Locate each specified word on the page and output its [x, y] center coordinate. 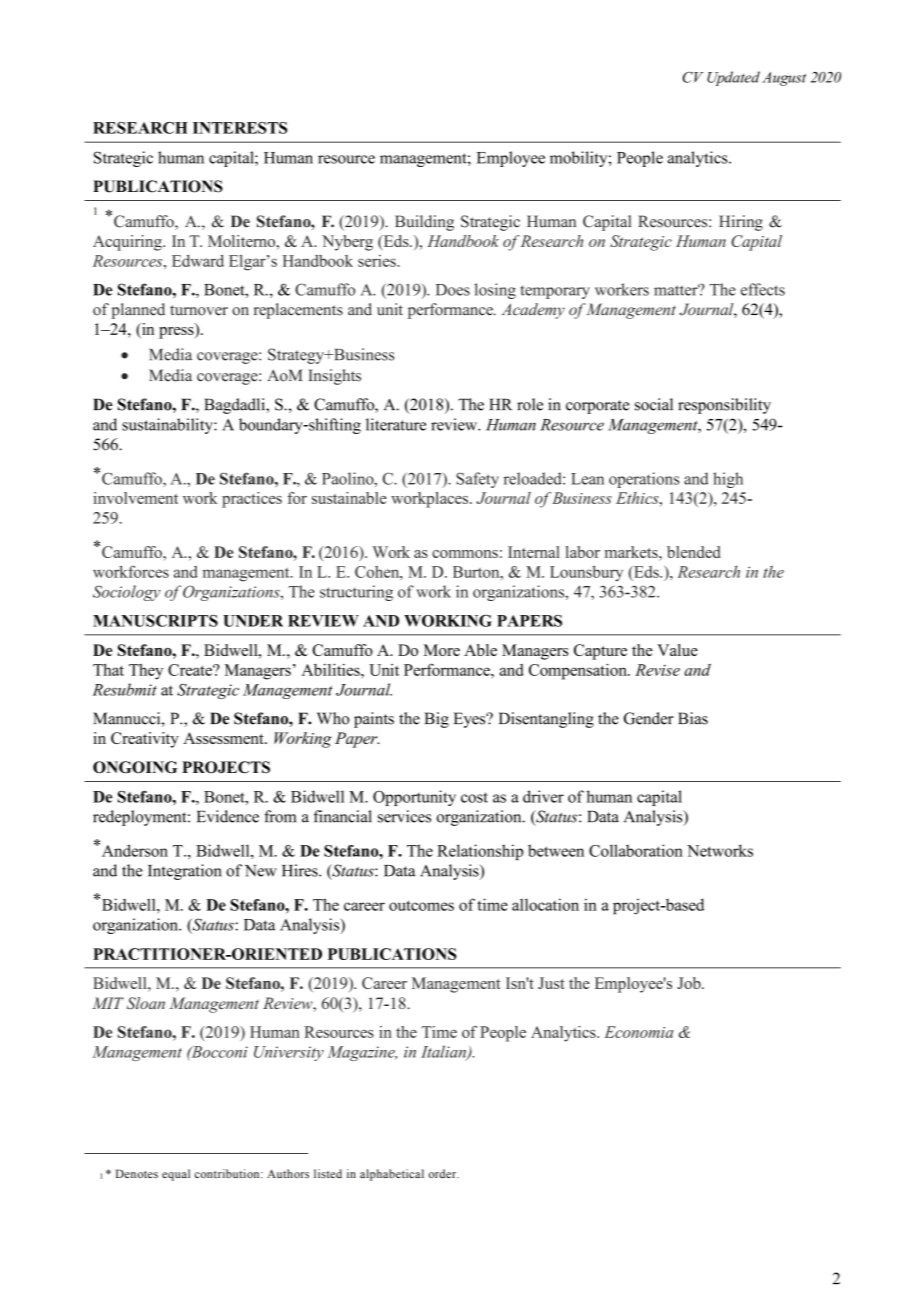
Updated [733, 78]
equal [176, 1175]
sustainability [168, 426]
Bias [693, 718]
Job [690, 983]
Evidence [228, 816]
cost [474, 797]
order [444, 1173]
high [728, 480]
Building [424, 223]
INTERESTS [240, 128]
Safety [477, 480]
